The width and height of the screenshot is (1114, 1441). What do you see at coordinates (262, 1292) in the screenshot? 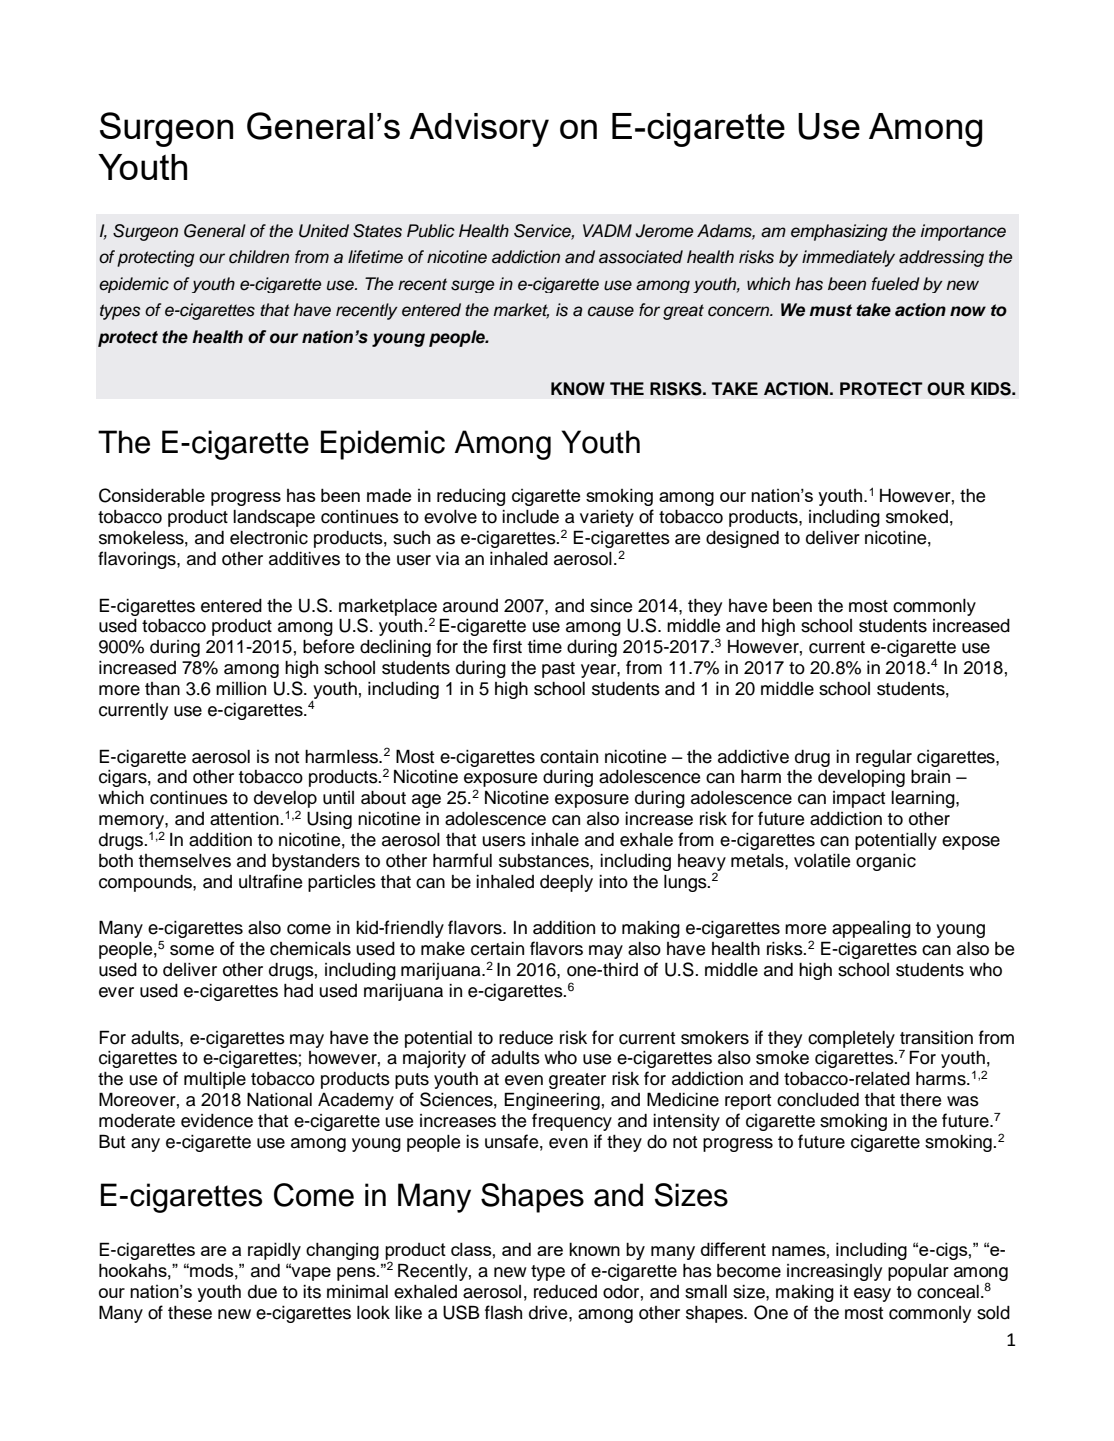
I see `due` at bounding box center [262, 1292].
